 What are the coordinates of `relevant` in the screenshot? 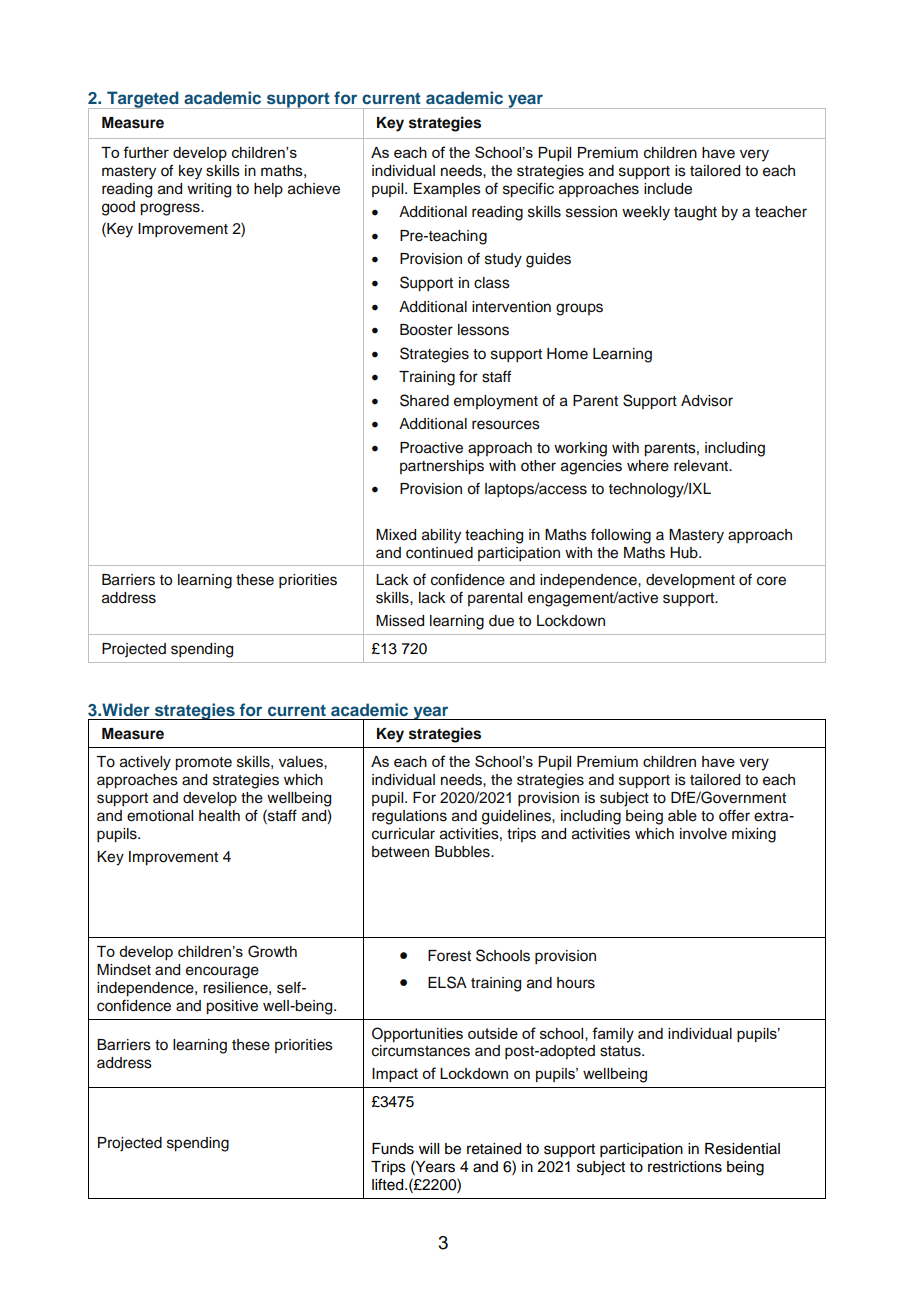 It's located at (702, 466).
